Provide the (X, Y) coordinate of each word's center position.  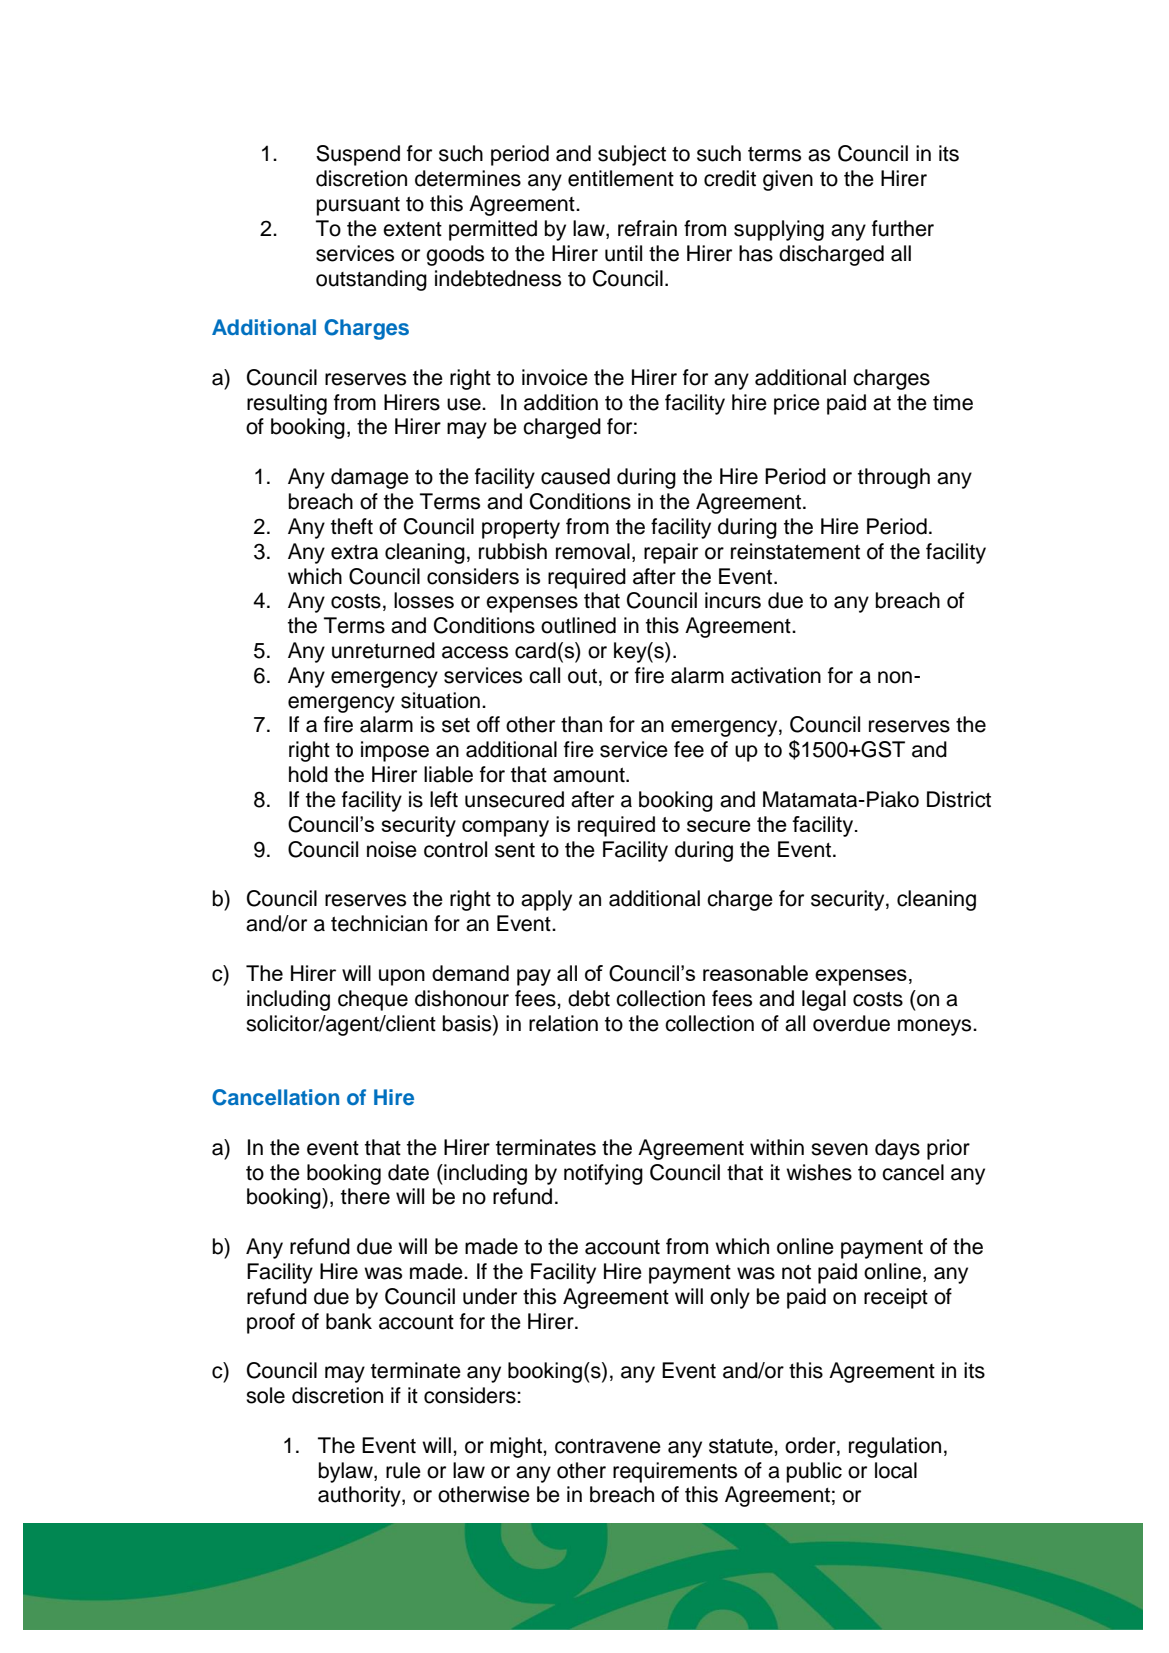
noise (392, 849)
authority (360, 1496)
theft (352, 526)
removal (593, 551)
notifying (603, 1174)
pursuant (358, 206)
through (894, 478)
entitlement (621, 178)
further (903, 228)
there (365, 1196)
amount (590, 775)
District (959, 799)
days (897, 1149)
